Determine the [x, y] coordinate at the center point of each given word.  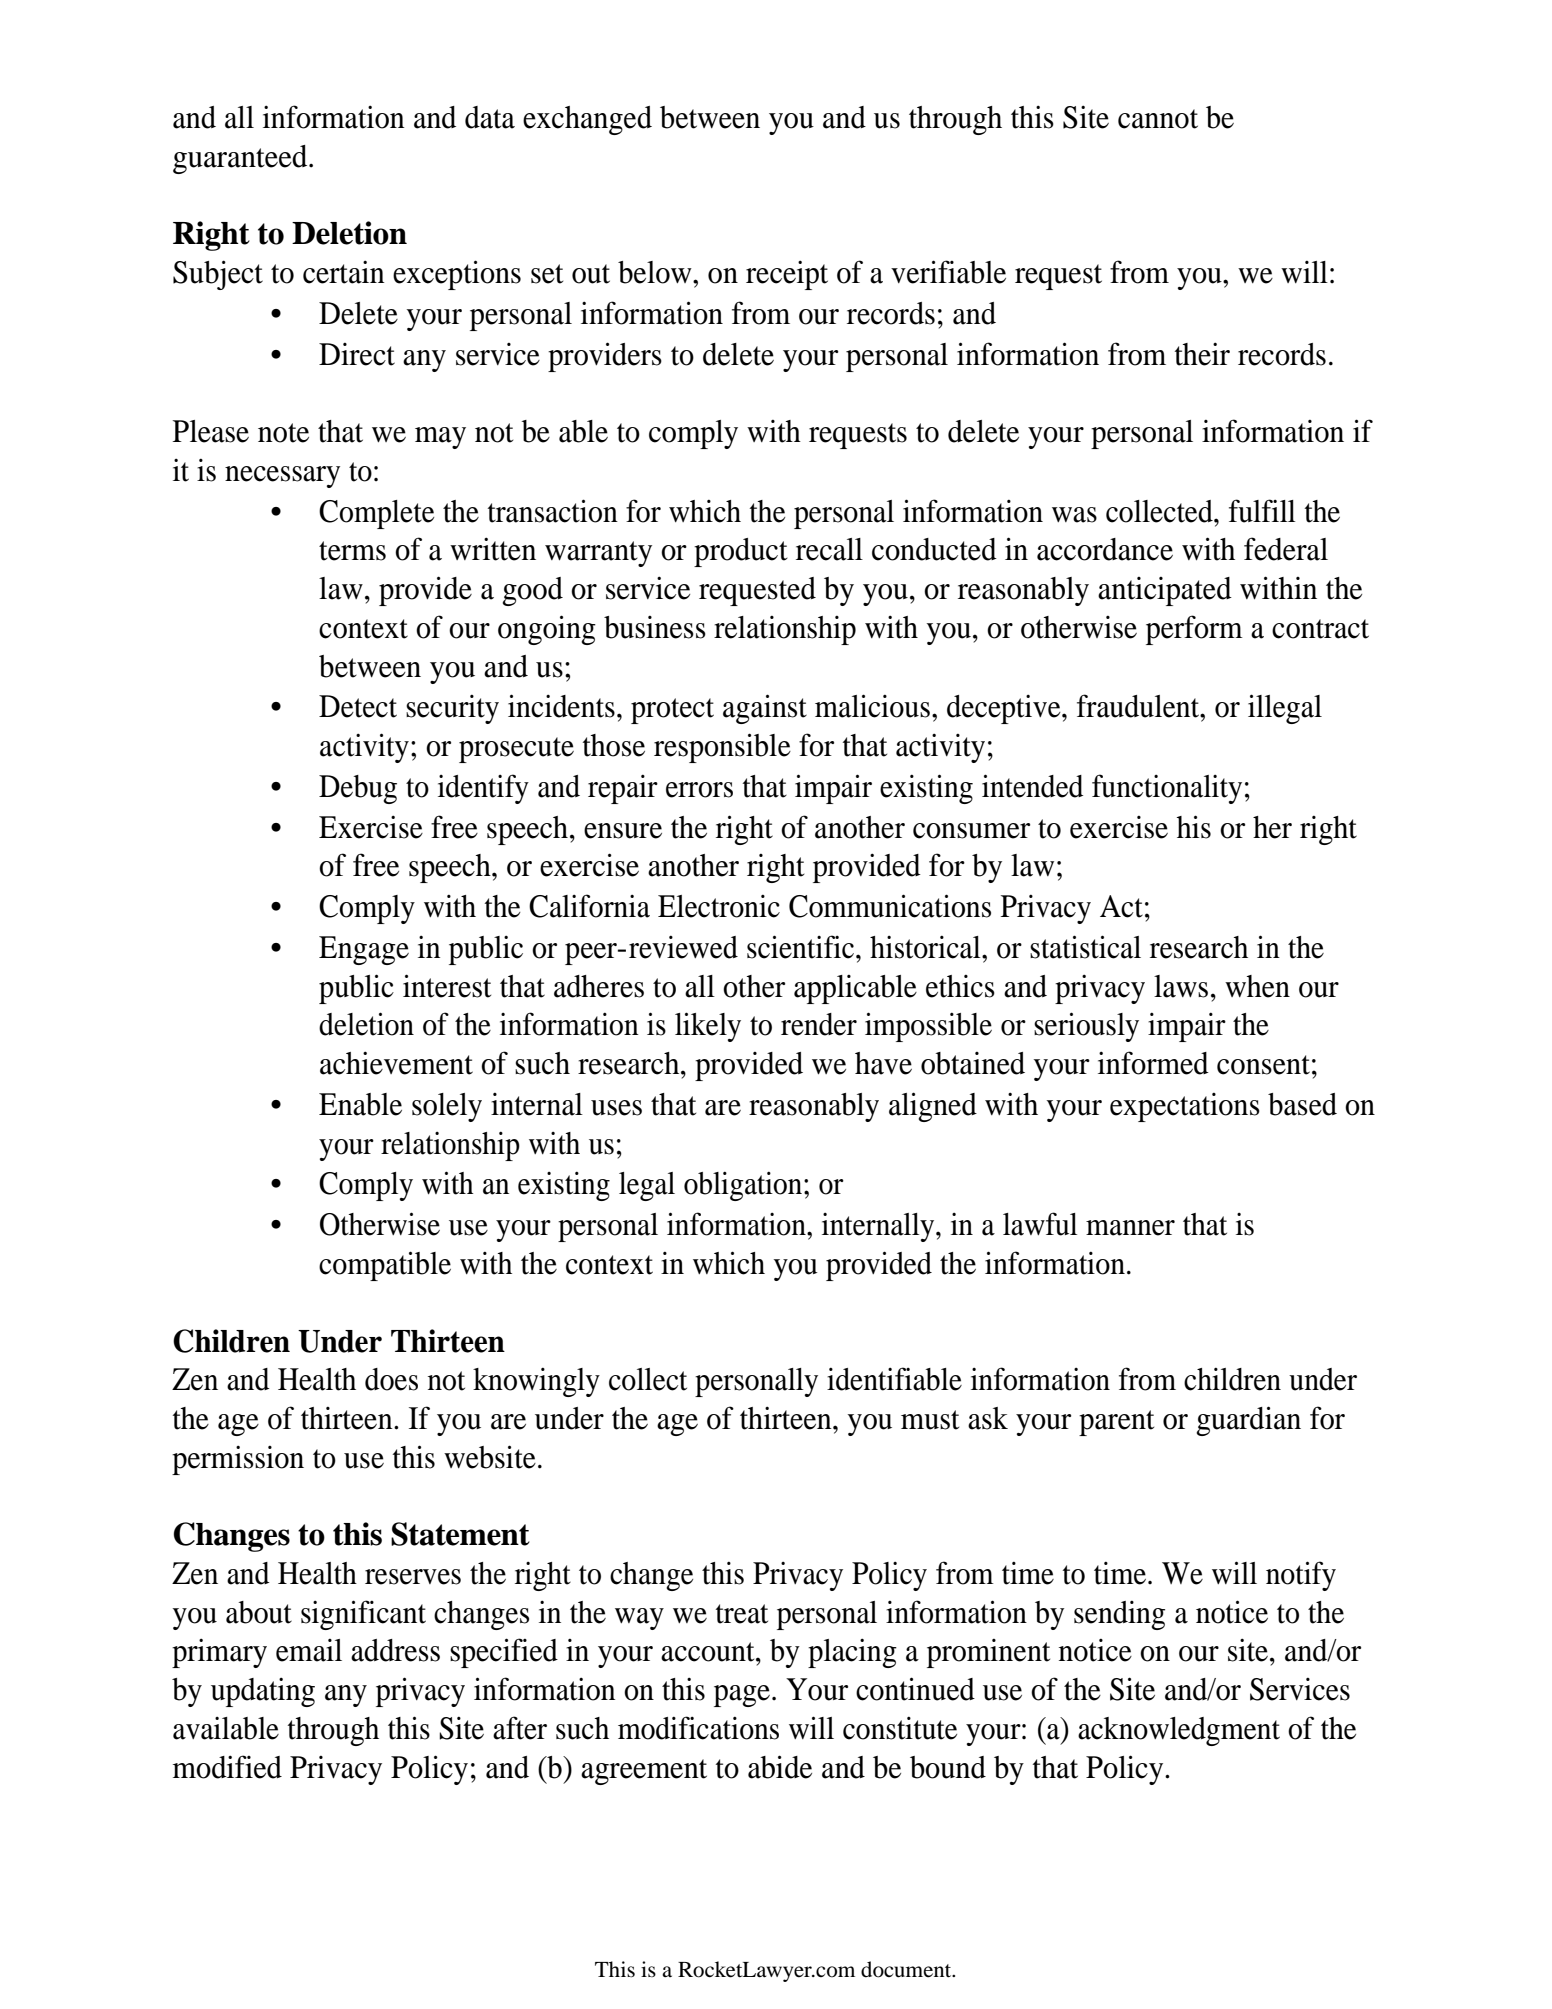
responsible [722, 748]
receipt [787, 275]
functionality [1167, 789]
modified [227, 1767]
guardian [1248, 1421]
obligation [744, 1186]
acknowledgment [1179, 1731]
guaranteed [241, 159]
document [907, 1969]
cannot [1158, 119]
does [391, 1379]
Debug [358, 789]
